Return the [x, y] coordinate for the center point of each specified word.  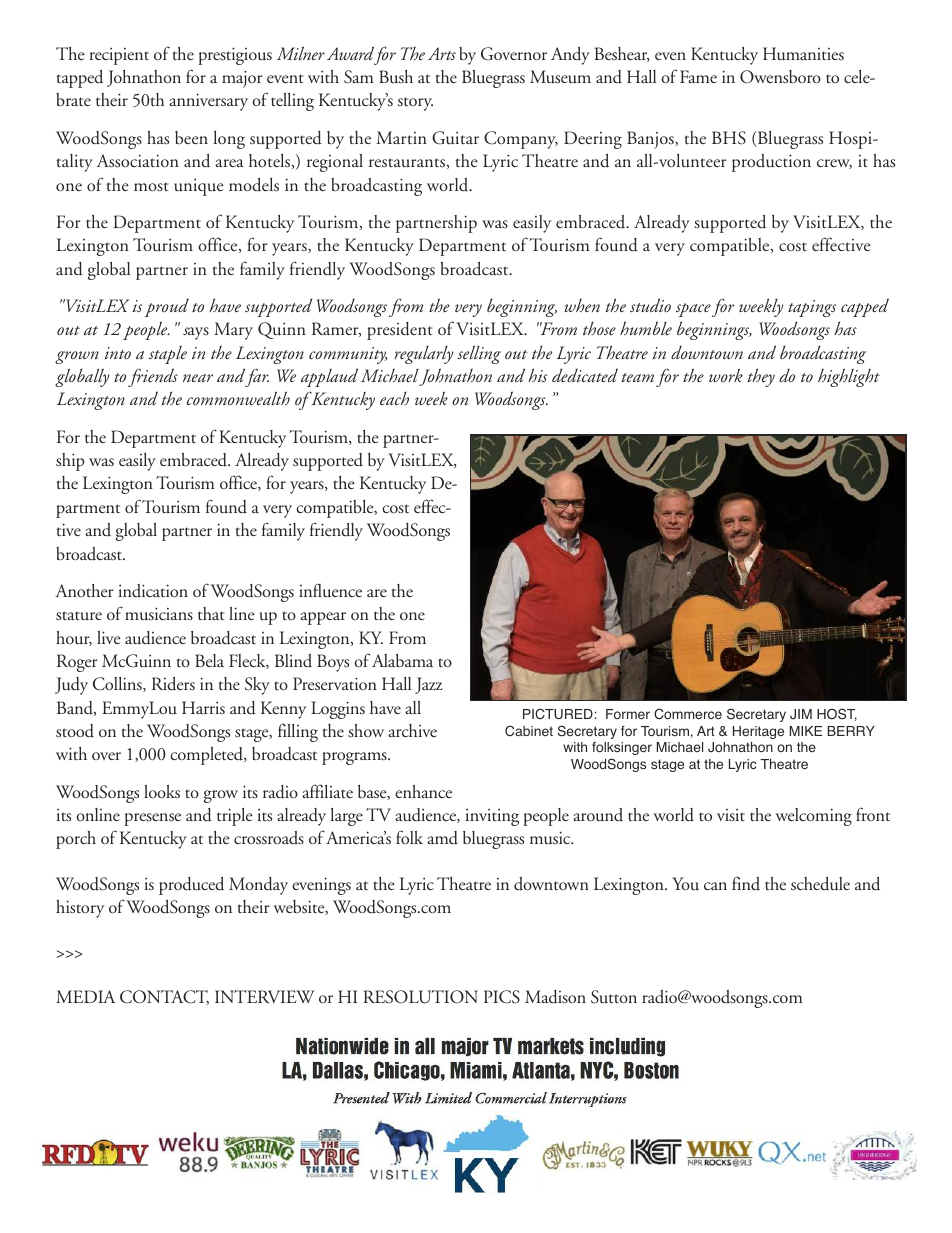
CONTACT [164, 997]
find [746, 883]
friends [153, 377]
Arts [442, 53]
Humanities [803, 54]
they [761, 377]
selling [479, 354]
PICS [502, 997]
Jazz [429, 685]
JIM [801, 714]
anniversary [208, 102]
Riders [173, 684]
